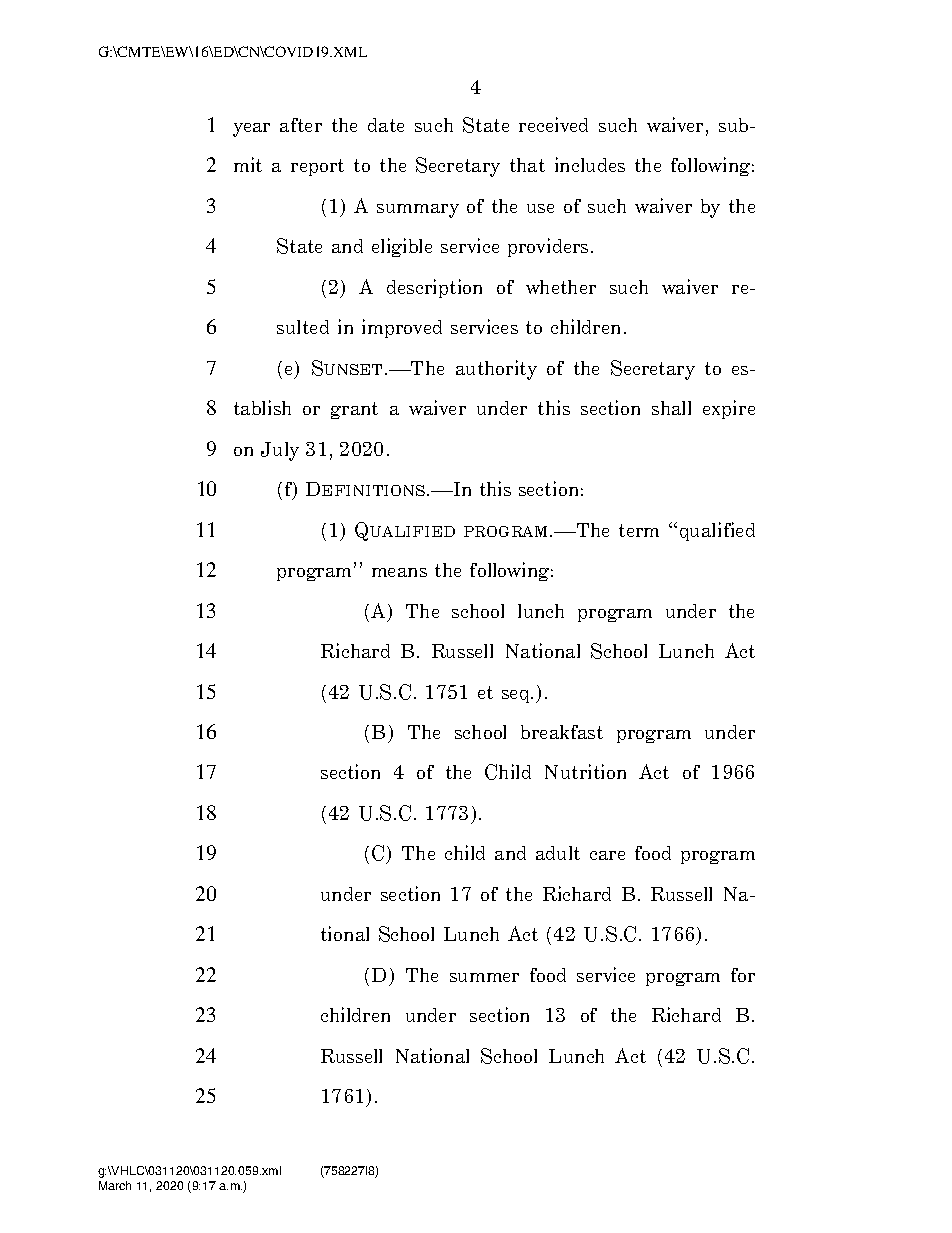 This screenshot has height=1233, width=952. What do you see at coordinates (115, 1185) in the screenshot?
I see `March` at bounding box center [115, 1185].
